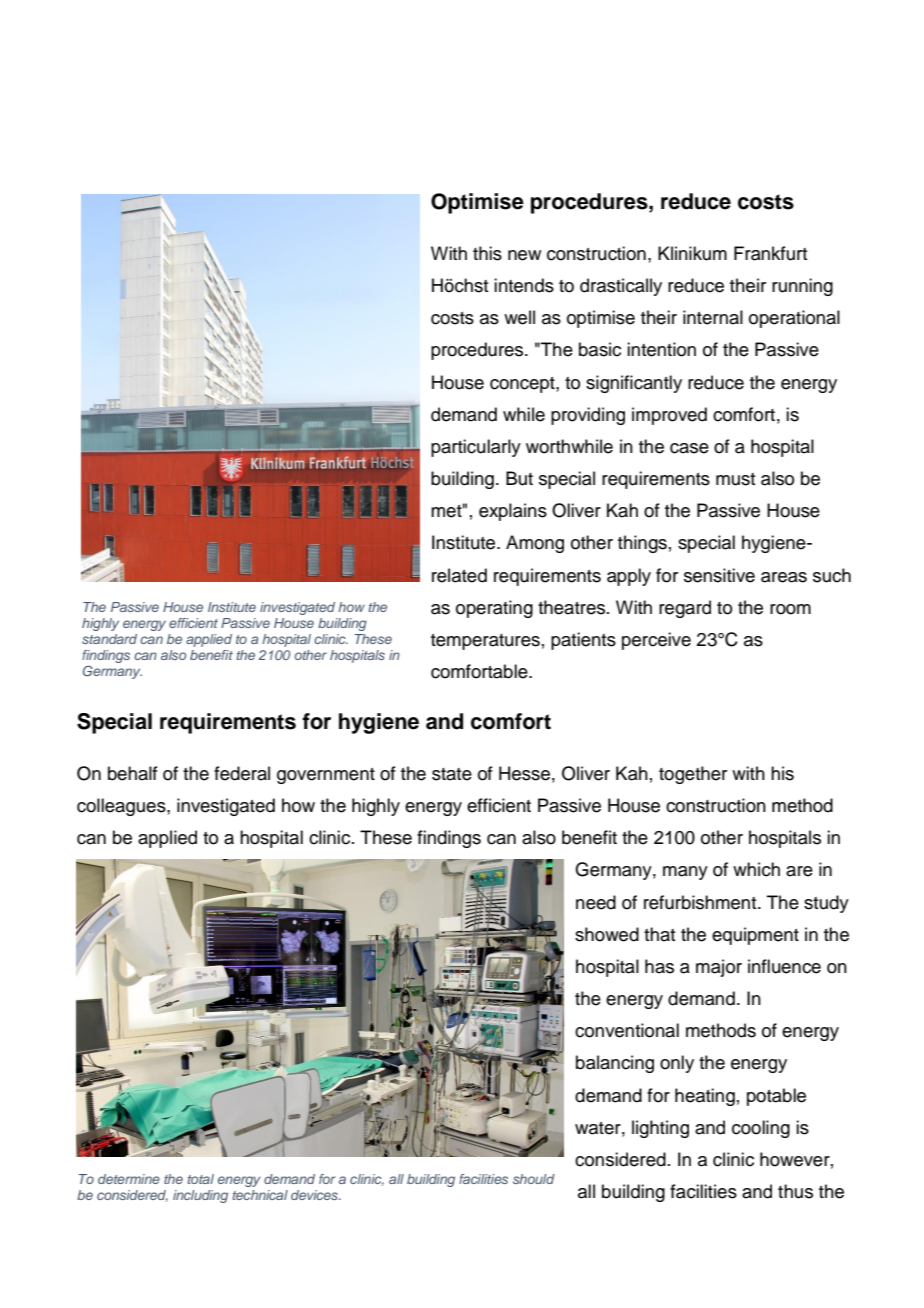 The height and width of the page is (1308, 924). What do you see at coordinates (596, 902) in the page?
I see `need` at bounding box center [596, 902].
